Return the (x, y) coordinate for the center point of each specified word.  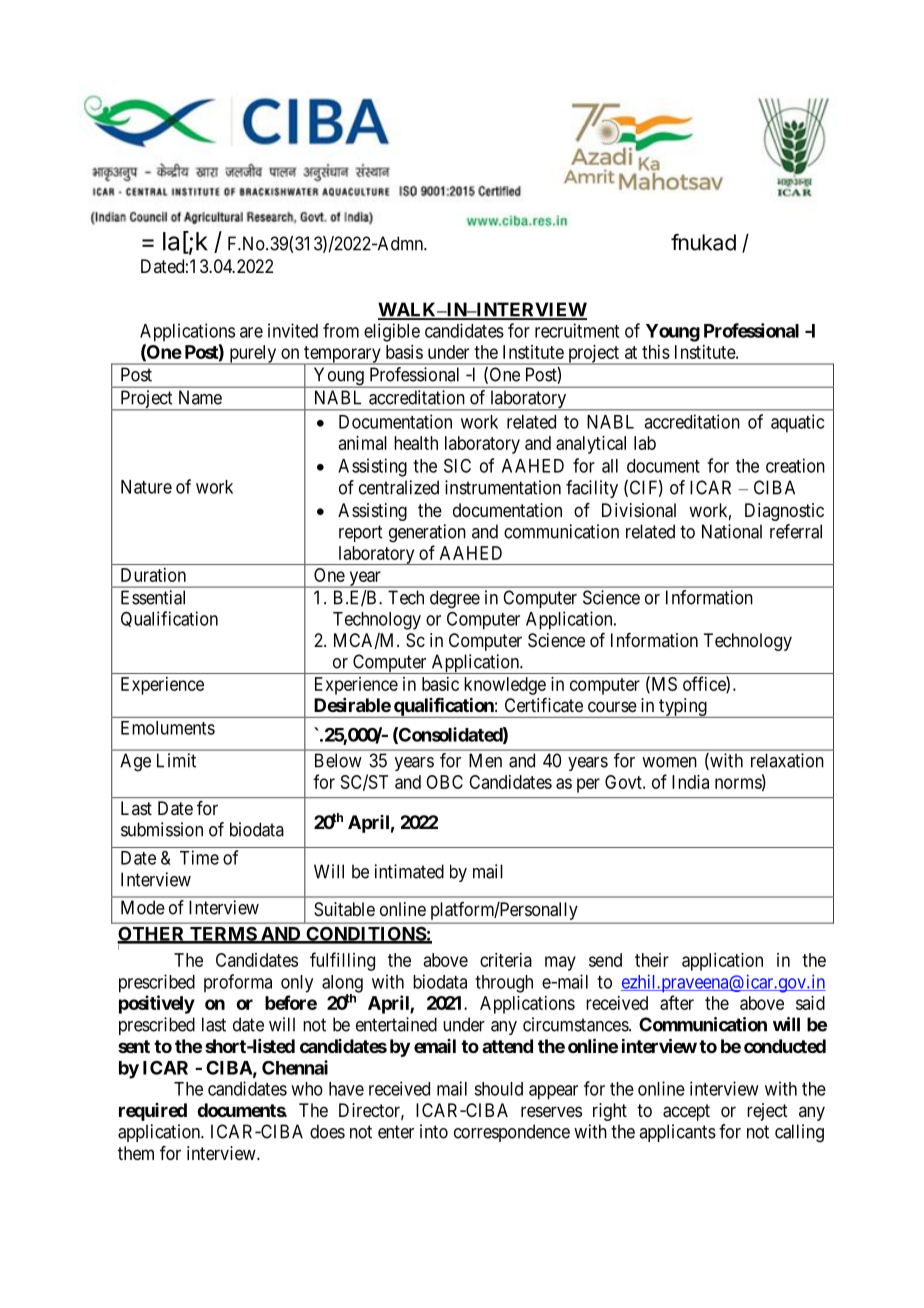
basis (404, 352)
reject (767, 1112)
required (153, 1112)
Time (199, 857)
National (732, 531)
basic (440, 684)
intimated (409, 871)
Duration (153, 575)
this (656, 352)
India (690, 782)
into (434, 1131)
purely (252, 355)
